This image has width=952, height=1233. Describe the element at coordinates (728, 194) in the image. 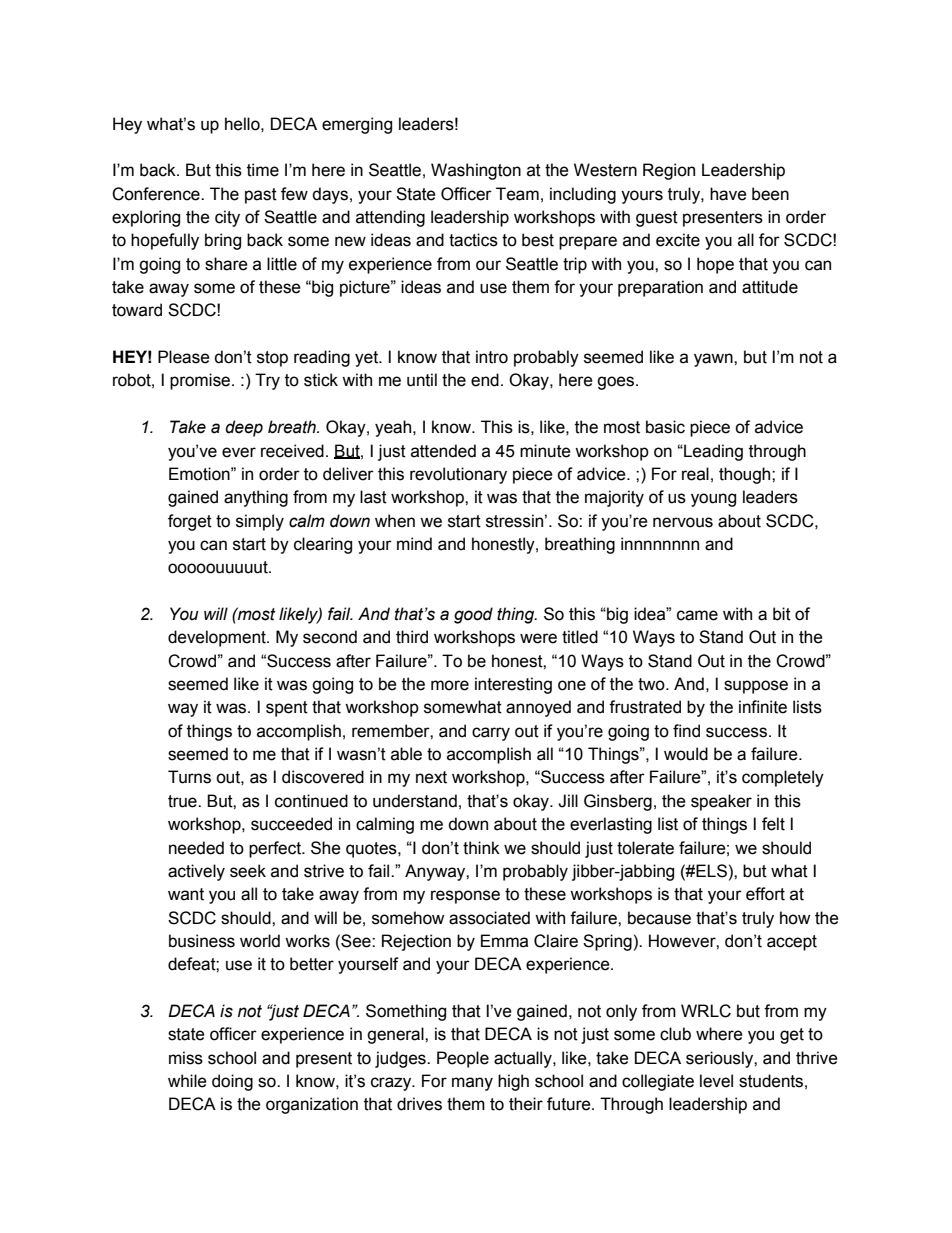

I see `have` at that location.
